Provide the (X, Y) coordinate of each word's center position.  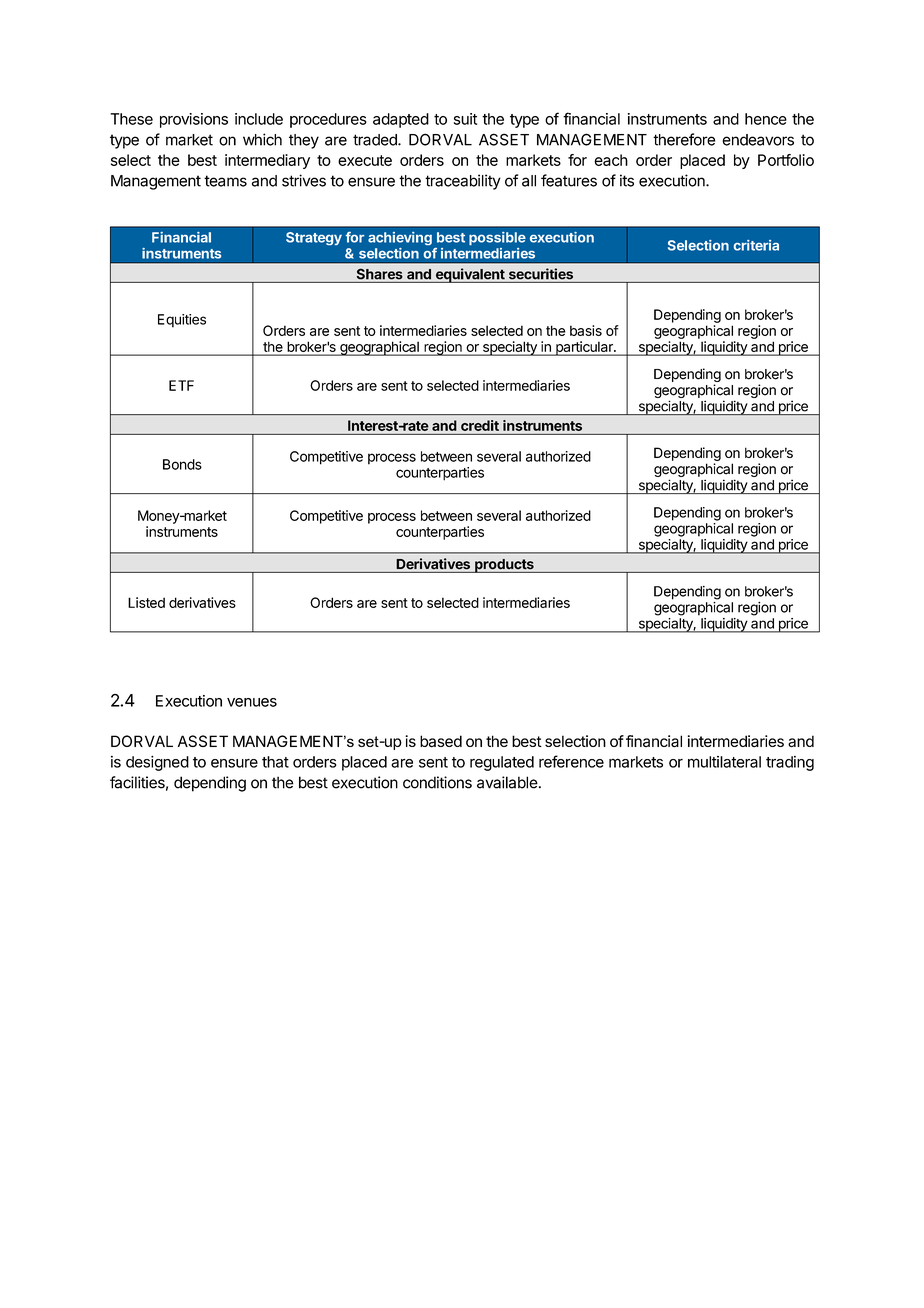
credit (480, 425)
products (504, 566)
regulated (502, 763)
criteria (756, 245)
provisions (194, 120)
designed (157, 763)
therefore (684, 139)
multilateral (724, 762)
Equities (182, 321)
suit (465, 119)
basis (586, 330)
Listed (146, 602)
